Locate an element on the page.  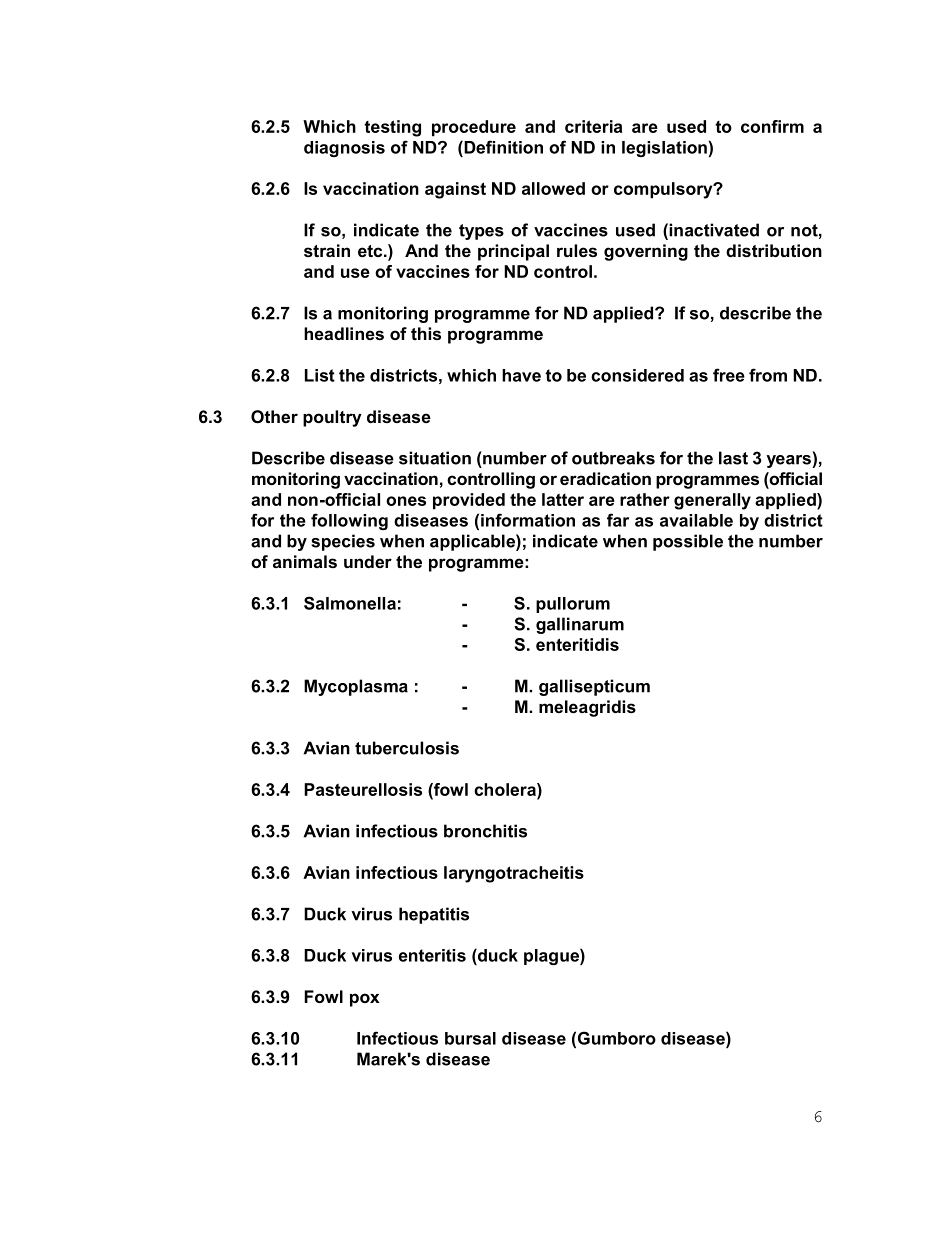
pox is located at coordinates (365, 1000).
